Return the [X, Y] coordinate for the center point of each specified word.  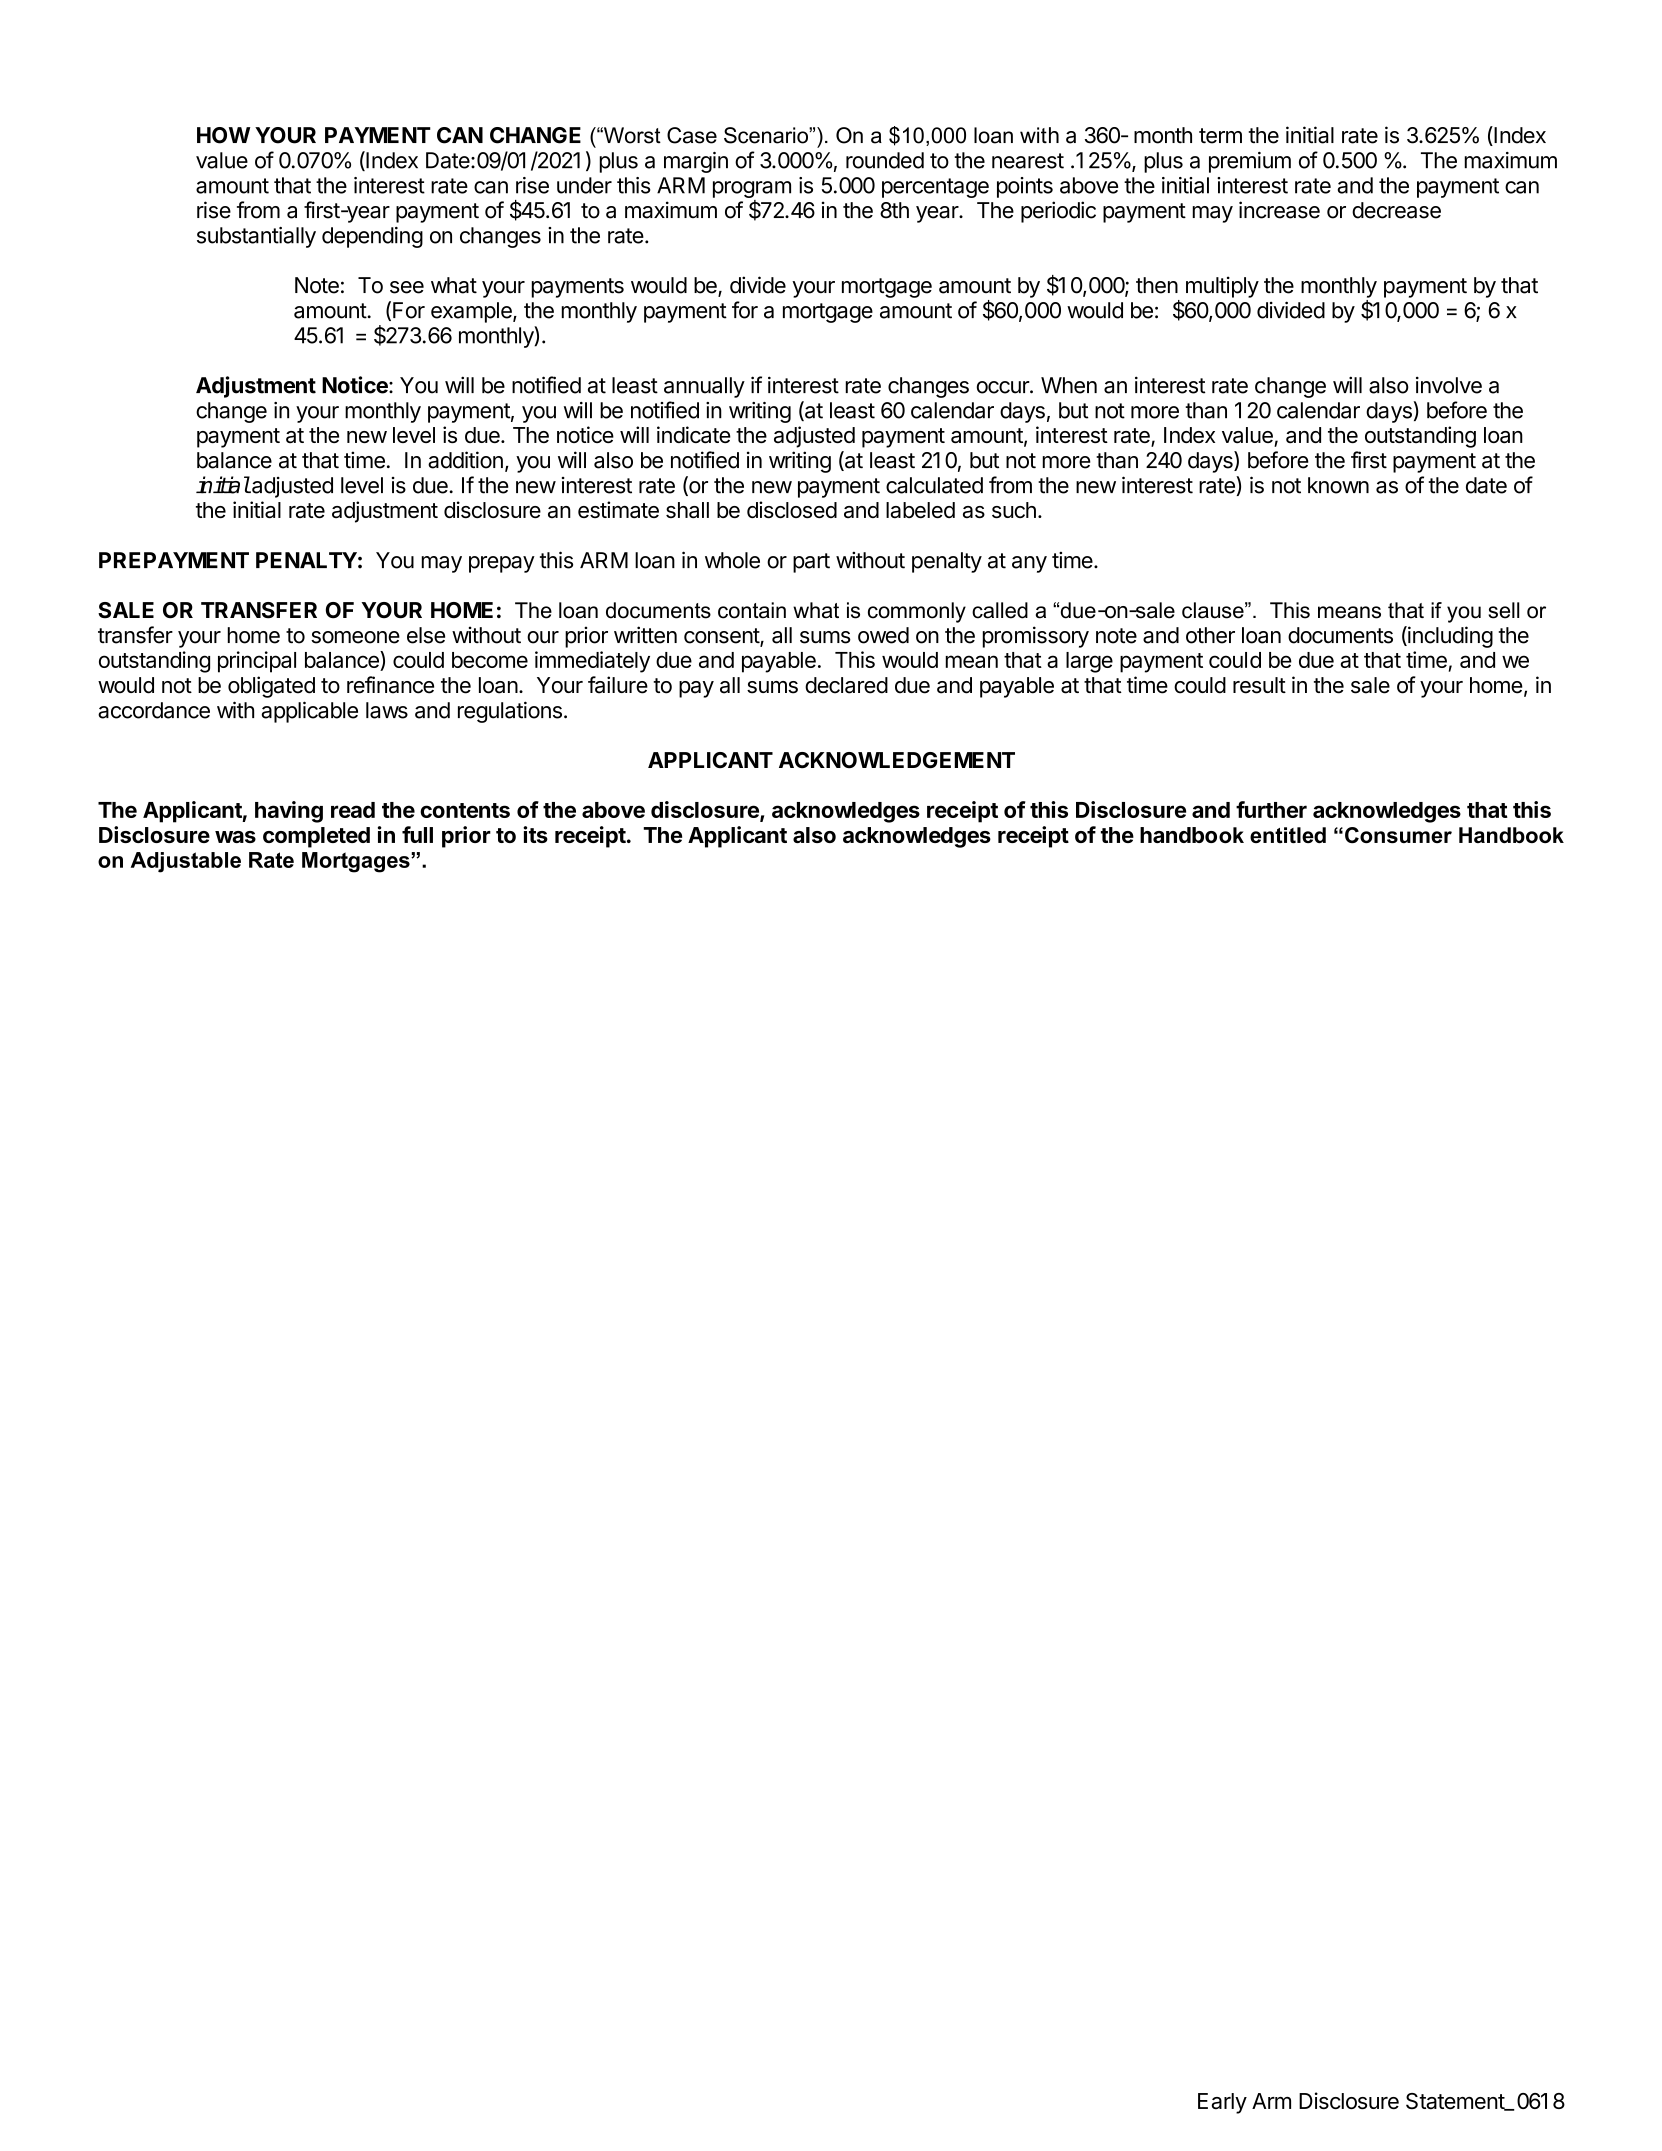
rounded [885, 160]
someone [355, 637]
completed [316, 837]
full [417, 834]
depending [372, 237]
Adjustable [186, 862]
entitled [1288, 835]
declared [846, 685]
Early [1222, 2103]
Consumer [1398, 835]
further [1271, 809]
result [1259, 685]
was [235, 837]
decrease [1396, 210]
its [535, 834]
